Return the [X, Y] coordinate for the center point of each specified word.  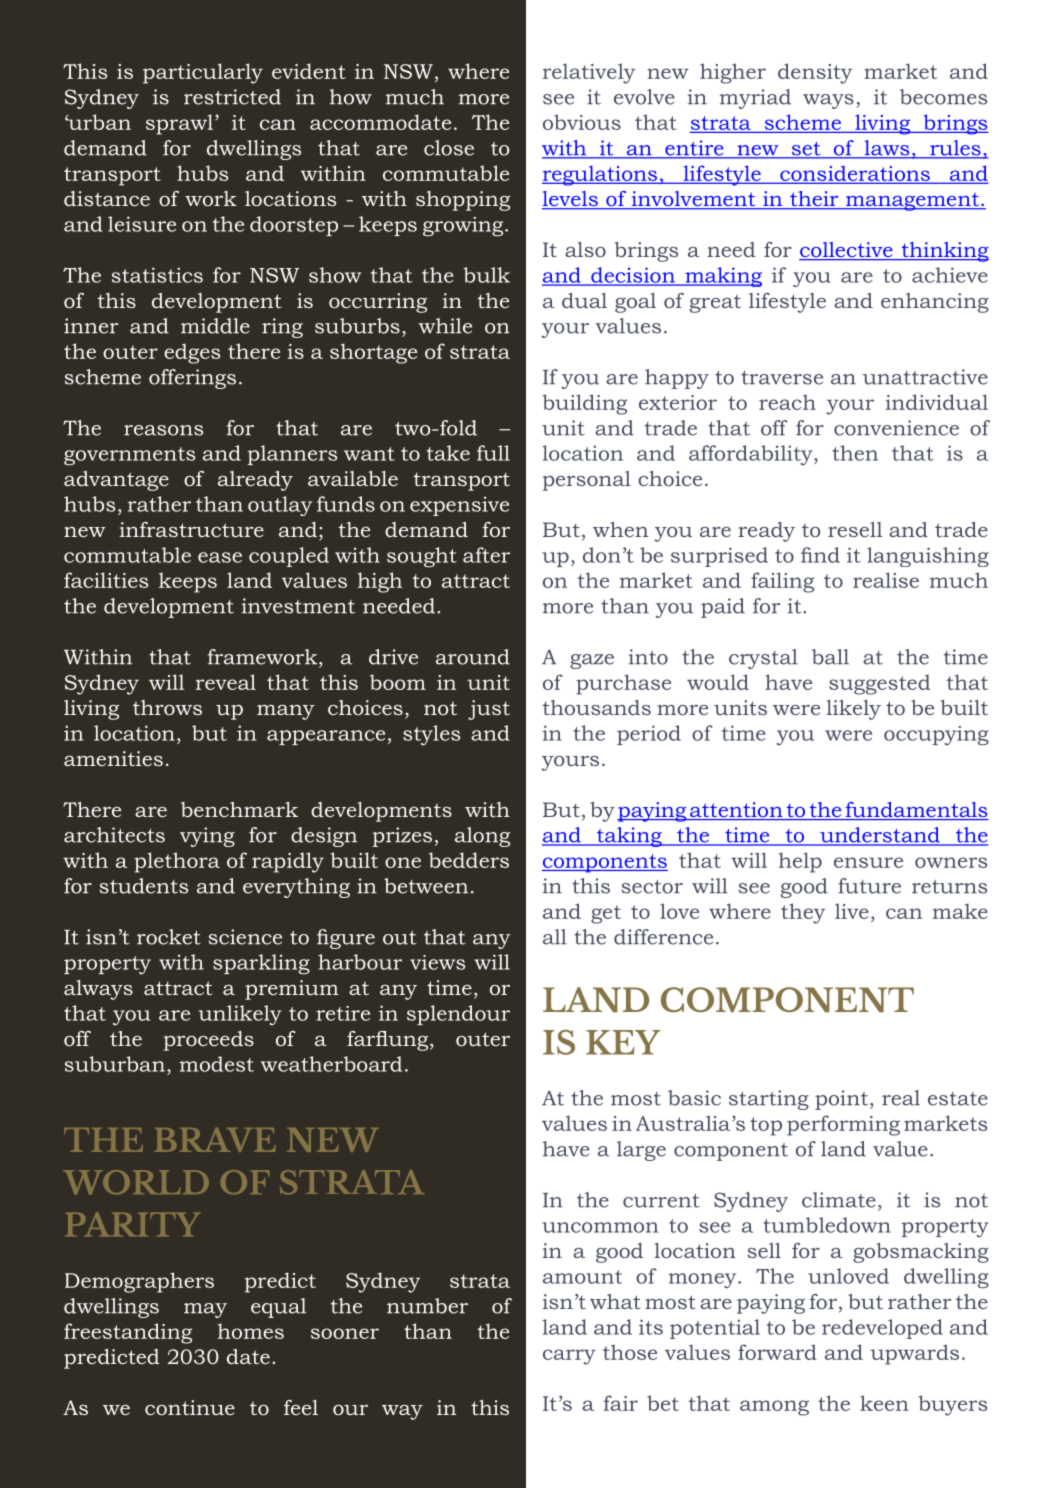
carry [569, 1357]
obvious [582, 122]
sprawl [179, 124]
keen [884, 1403]
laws [887, 149]
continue [190, 1407]
